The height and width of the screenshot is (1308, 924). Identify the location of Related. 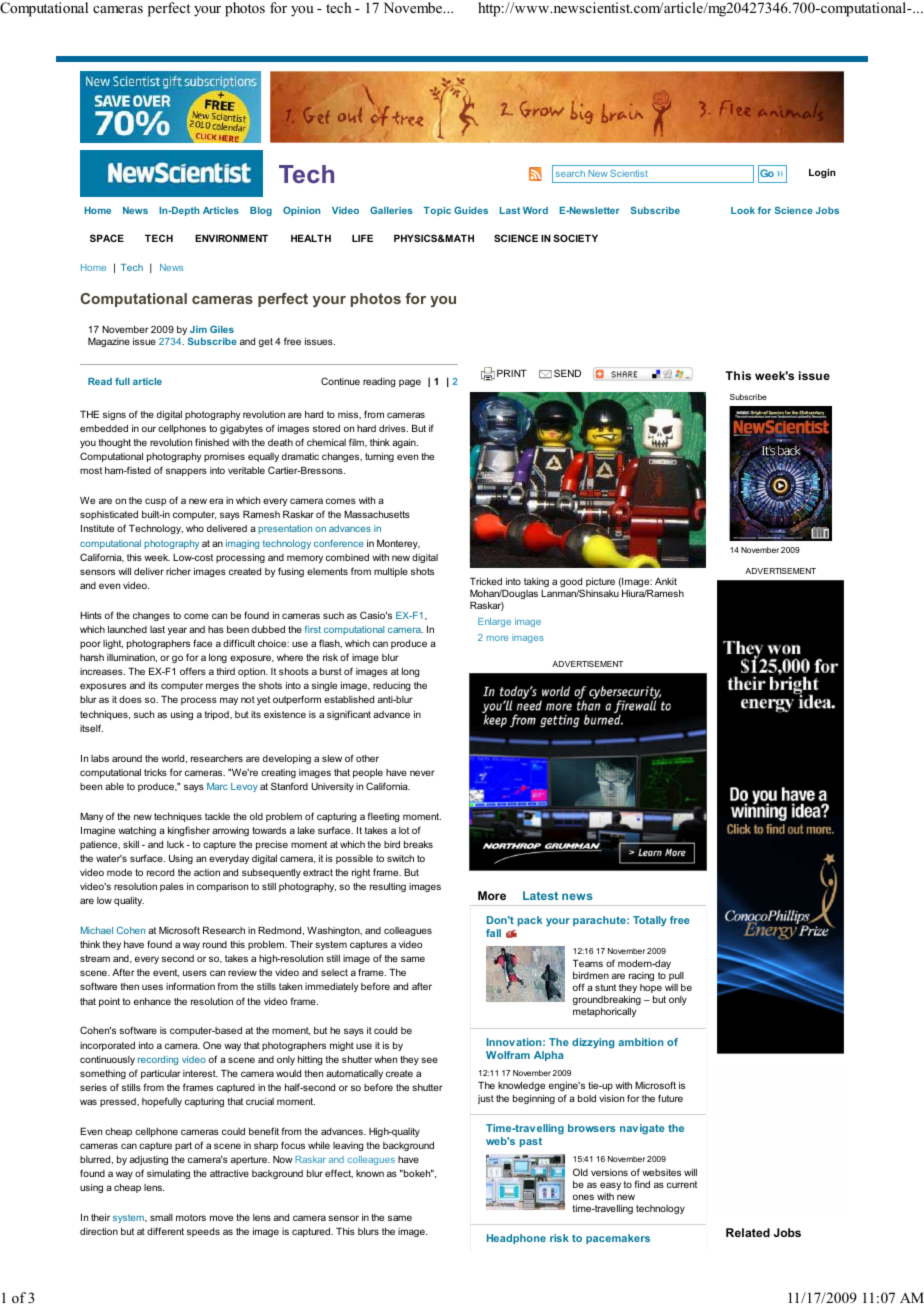
(748, 1232).
